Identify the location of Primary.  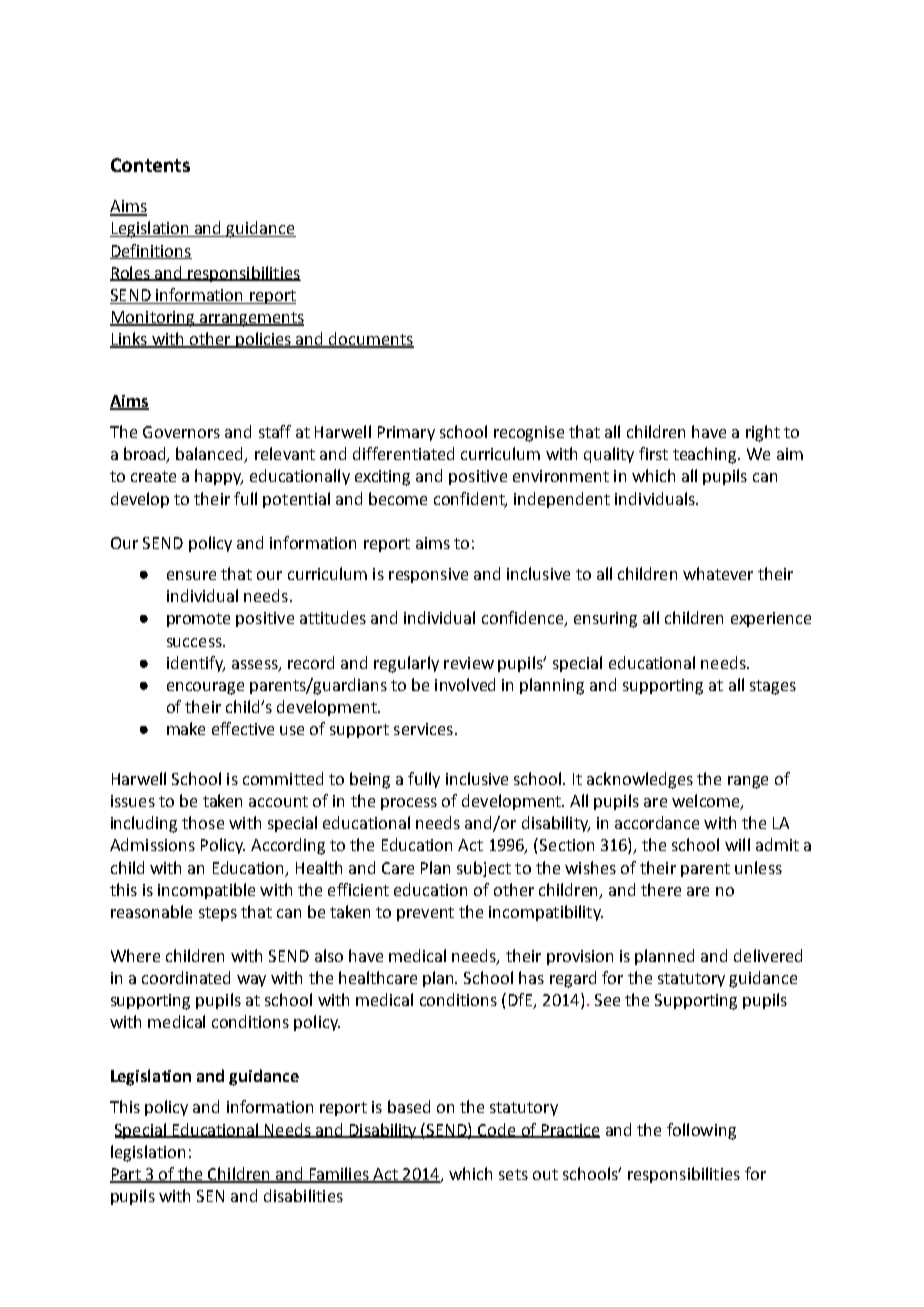
(406, 433).
